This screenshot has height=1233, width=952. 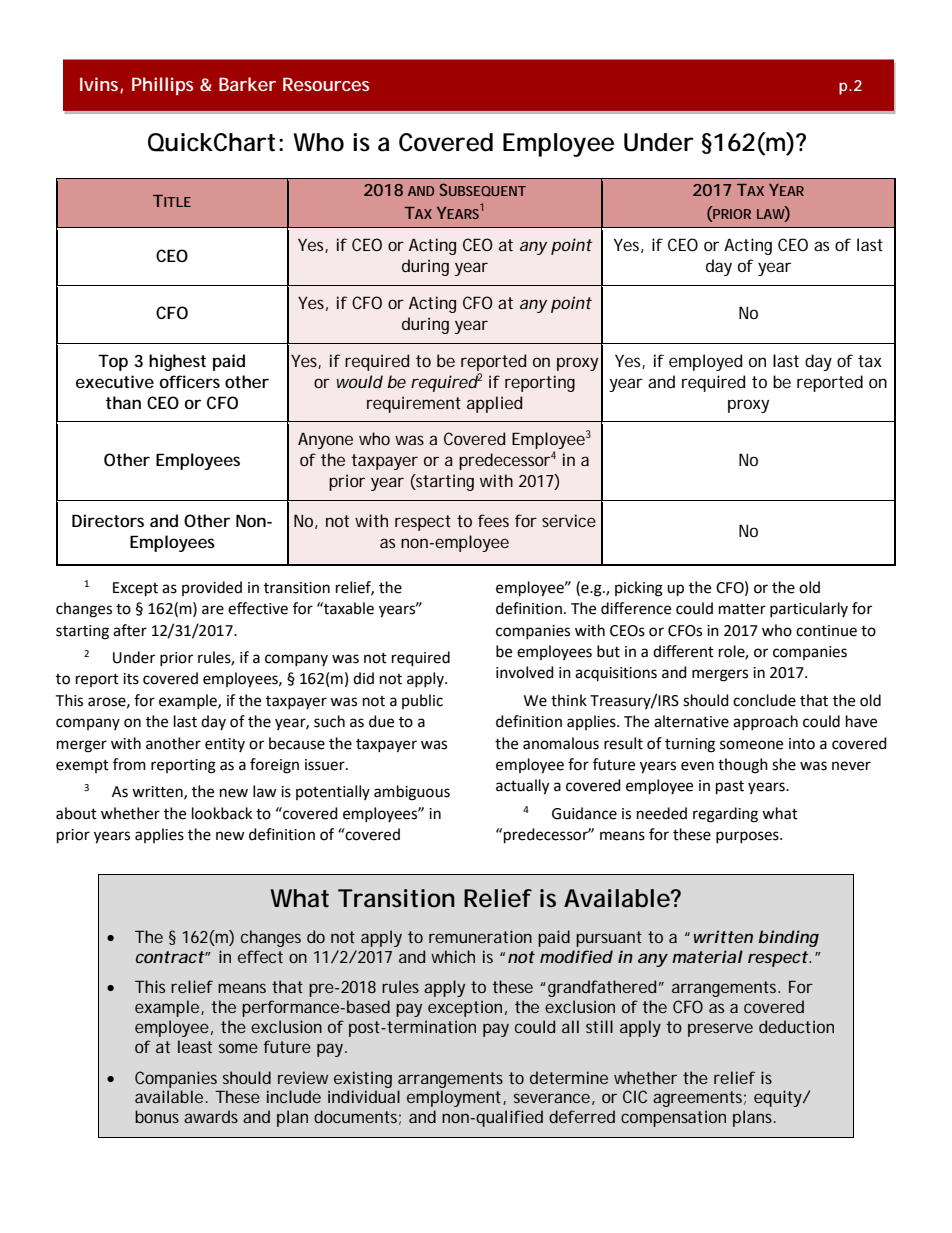 I want to click on than, so click(x=123, y=402).
